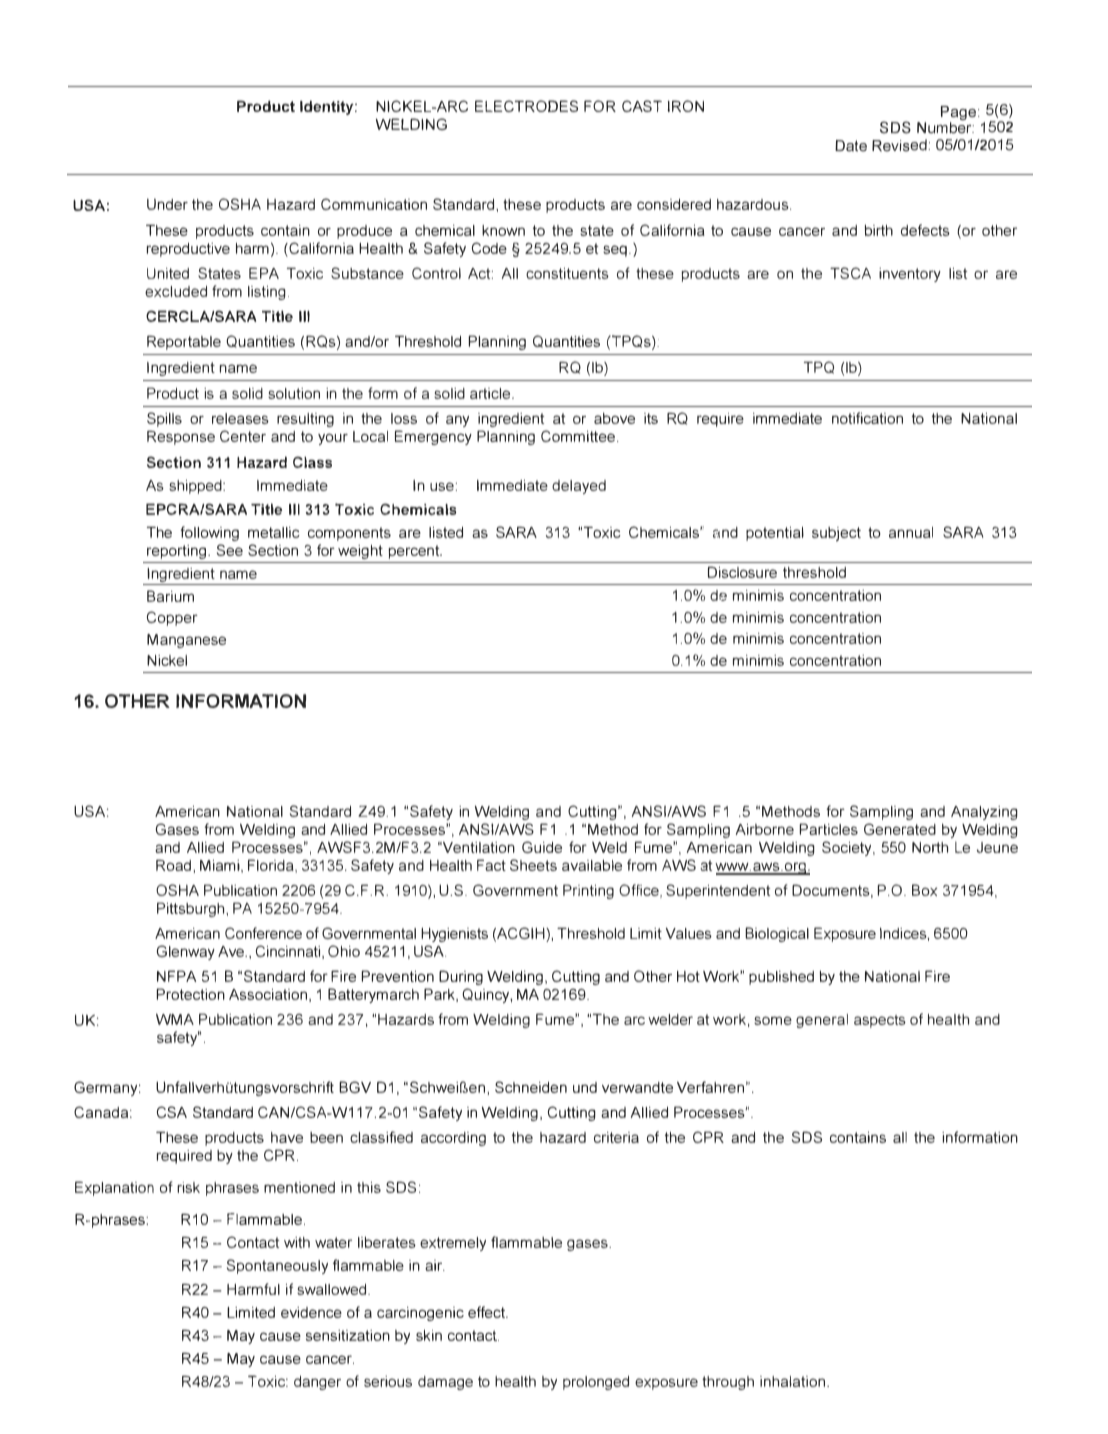 The width and height of the document is (1108, 1434). What do you see at coordinates (579, 487) in the document?
I see `delayed` at bounding box center [579, 487].
